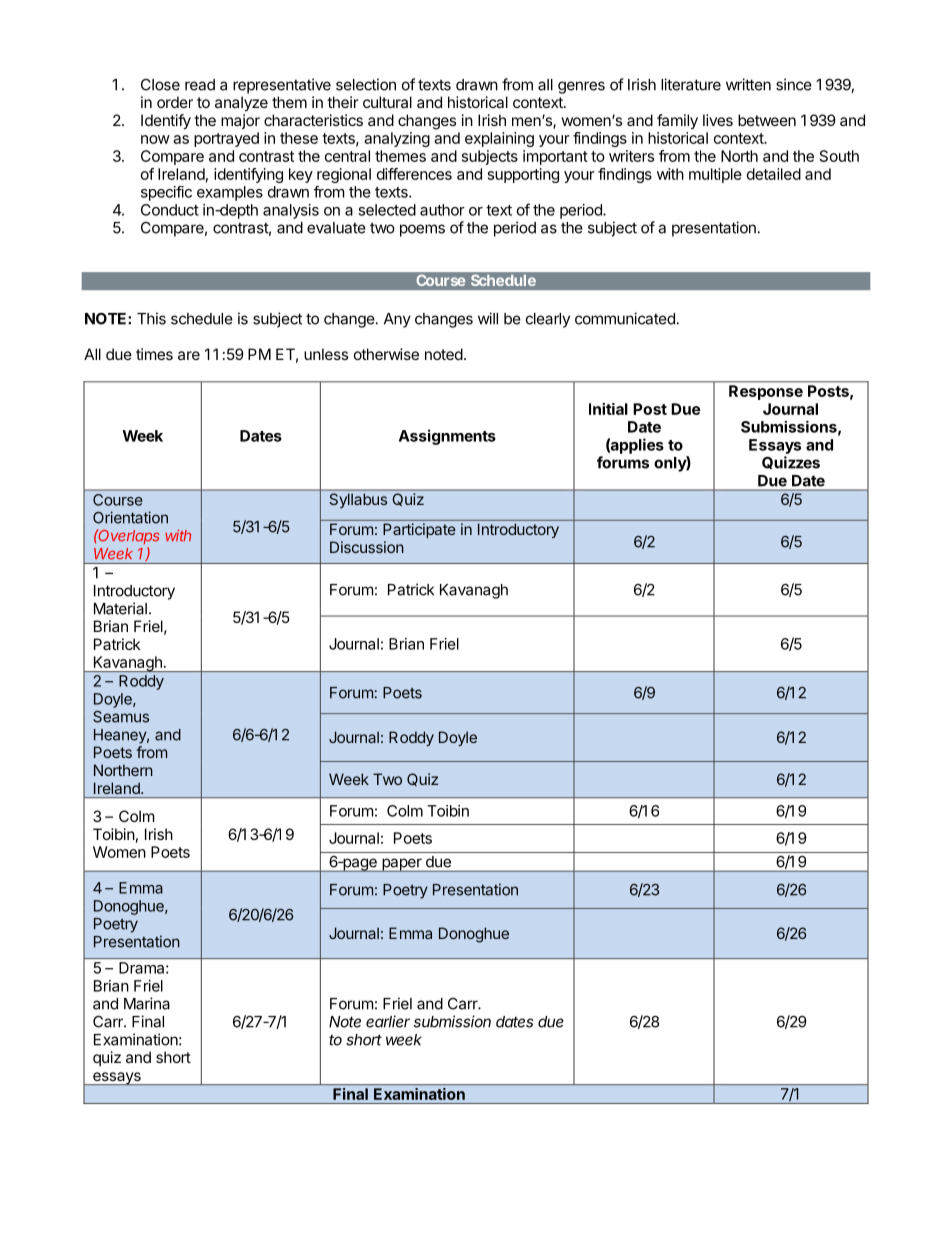 The width and height of the image is (952, 1233). I want to click on Overlaps, so click(128, 536).
